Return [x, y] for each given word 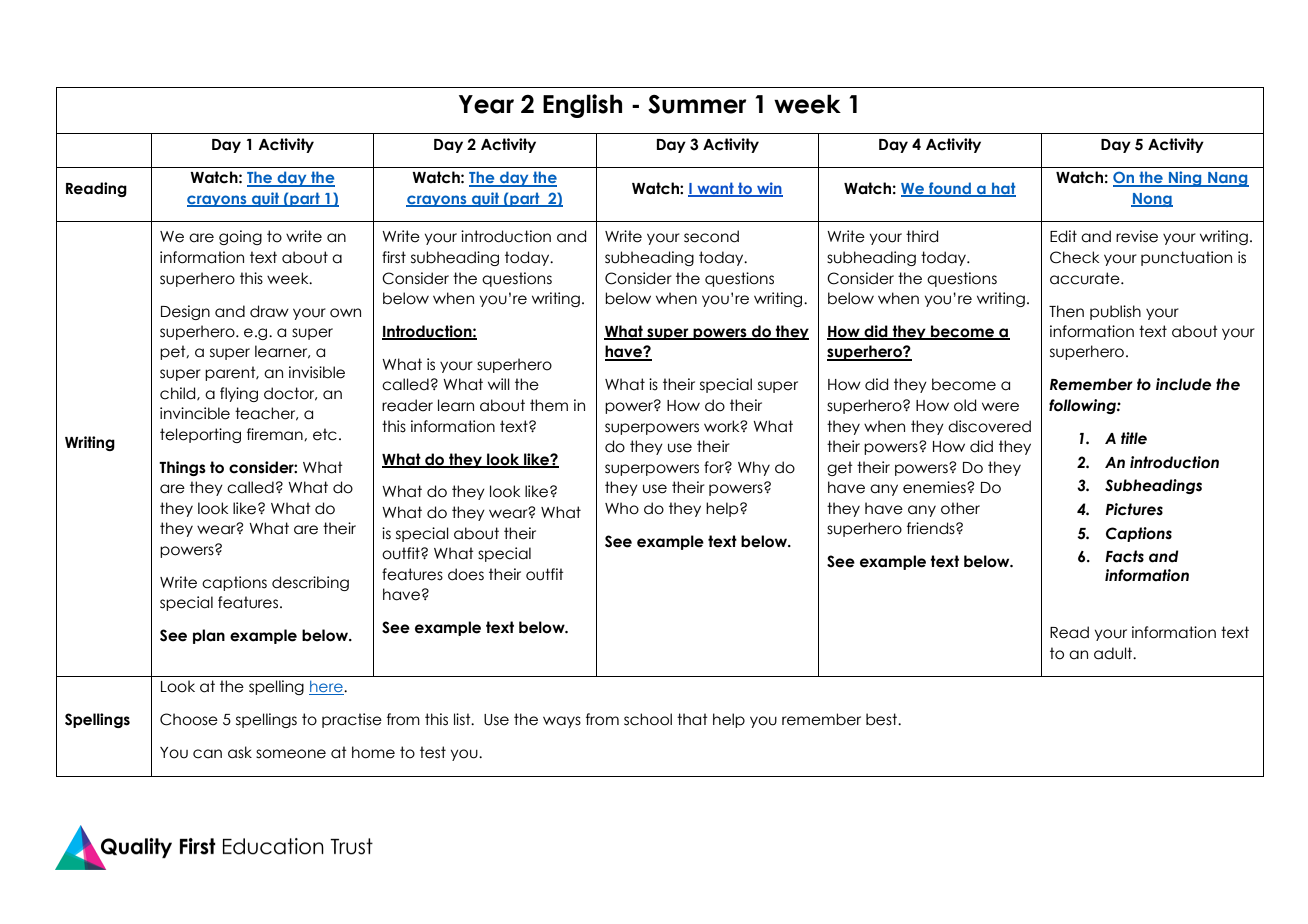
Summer [697, 104]
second [711, 236]
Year [486, 104]
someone [291, 754]
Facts [1124, 556]
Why [754, 468]
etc [325, 434]
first [394, 257]
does [466, 574]
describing [310, 583]
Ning [1185, 179]
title [1134, 438]
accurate [1086, 278]
